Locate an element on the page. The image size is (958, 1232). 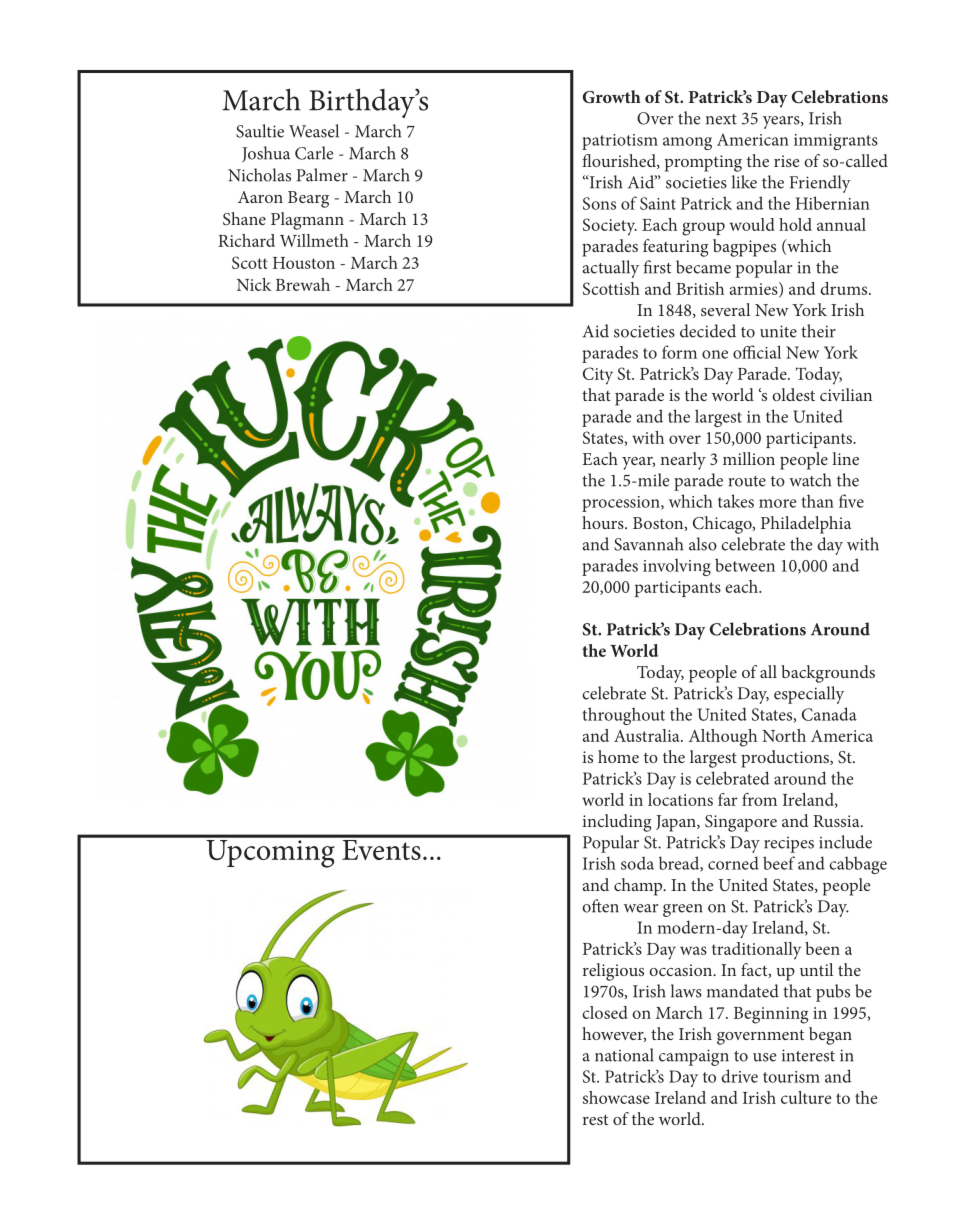
million is located at coordinates (749, 458).
